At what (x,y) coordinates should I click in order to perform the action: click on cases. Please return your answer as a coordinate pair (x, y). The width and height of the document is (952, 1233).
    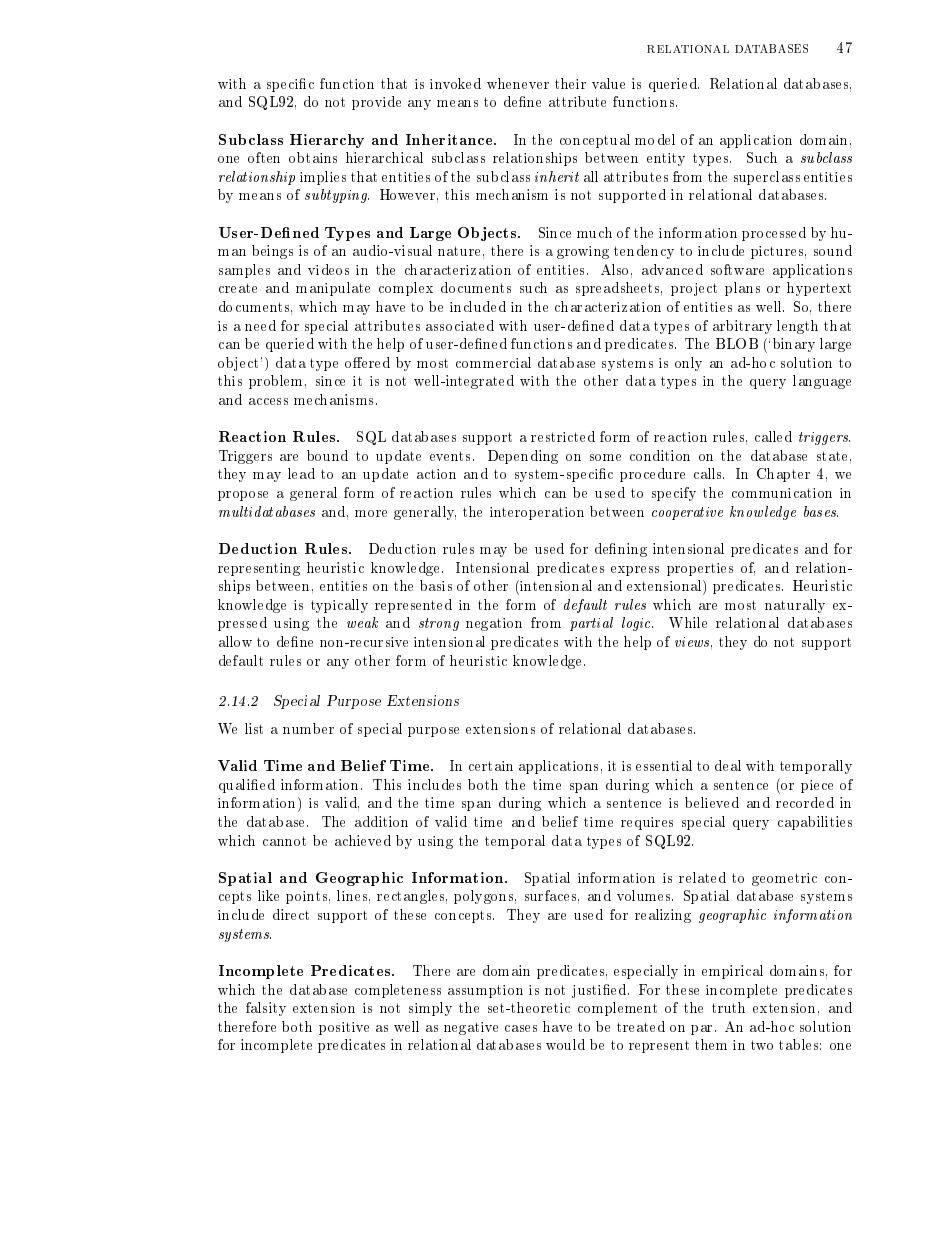
    Looking at the image, I should click on (521, 1028).
